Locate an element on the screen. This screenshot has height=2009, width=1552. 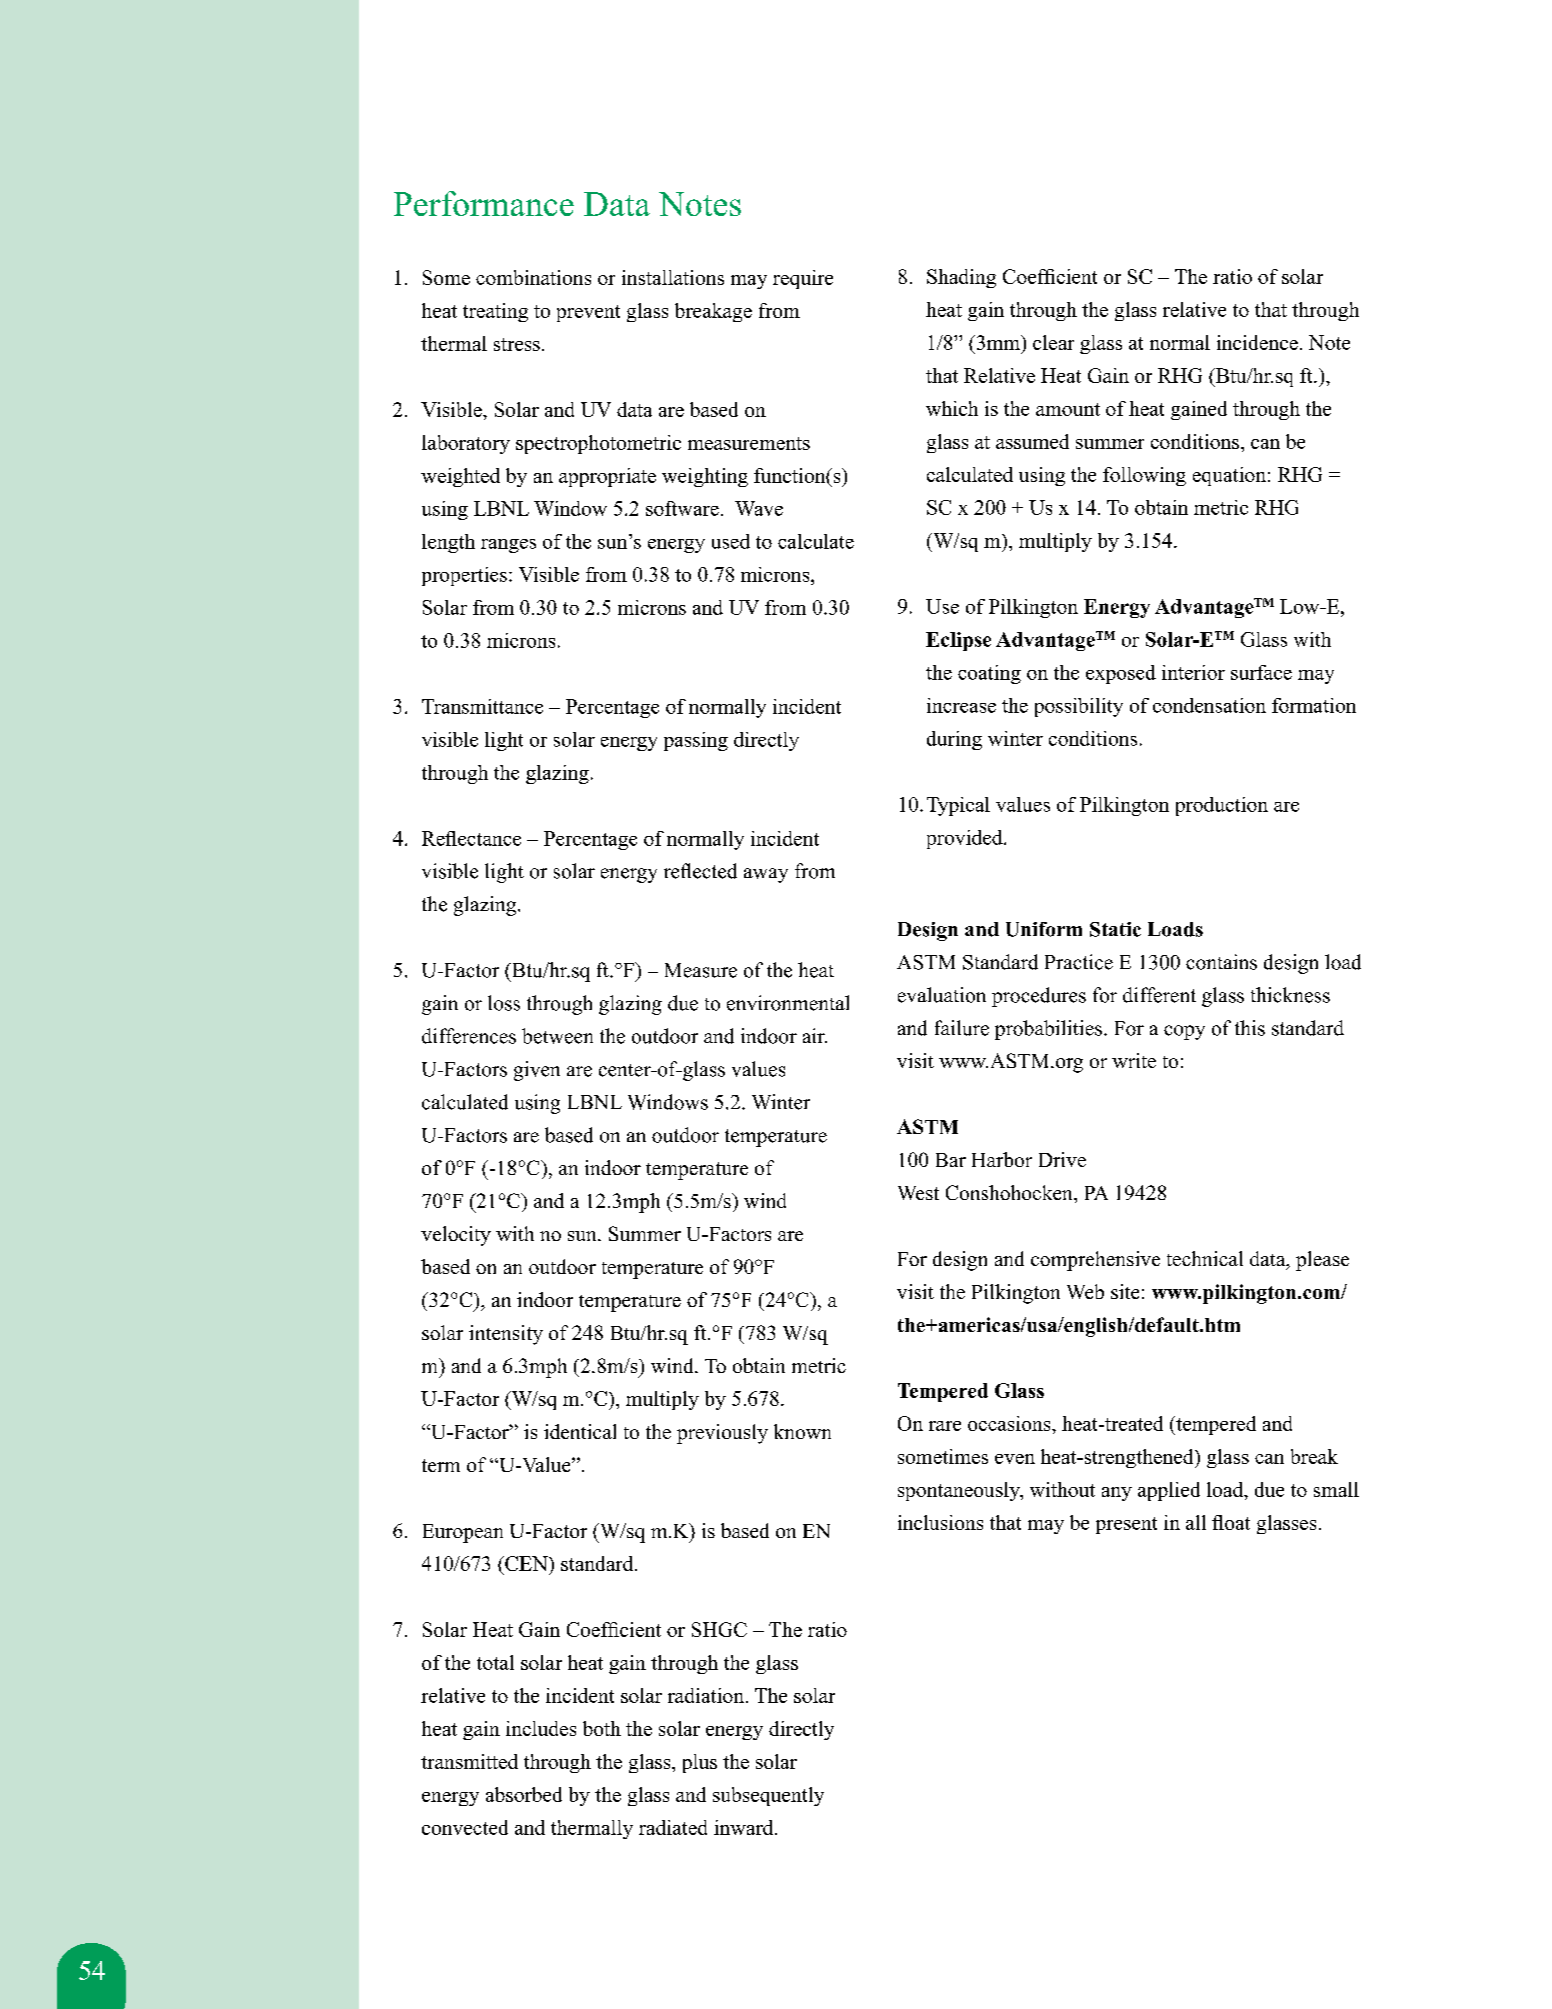
subsequently is located at coordinates (768, 1796).
